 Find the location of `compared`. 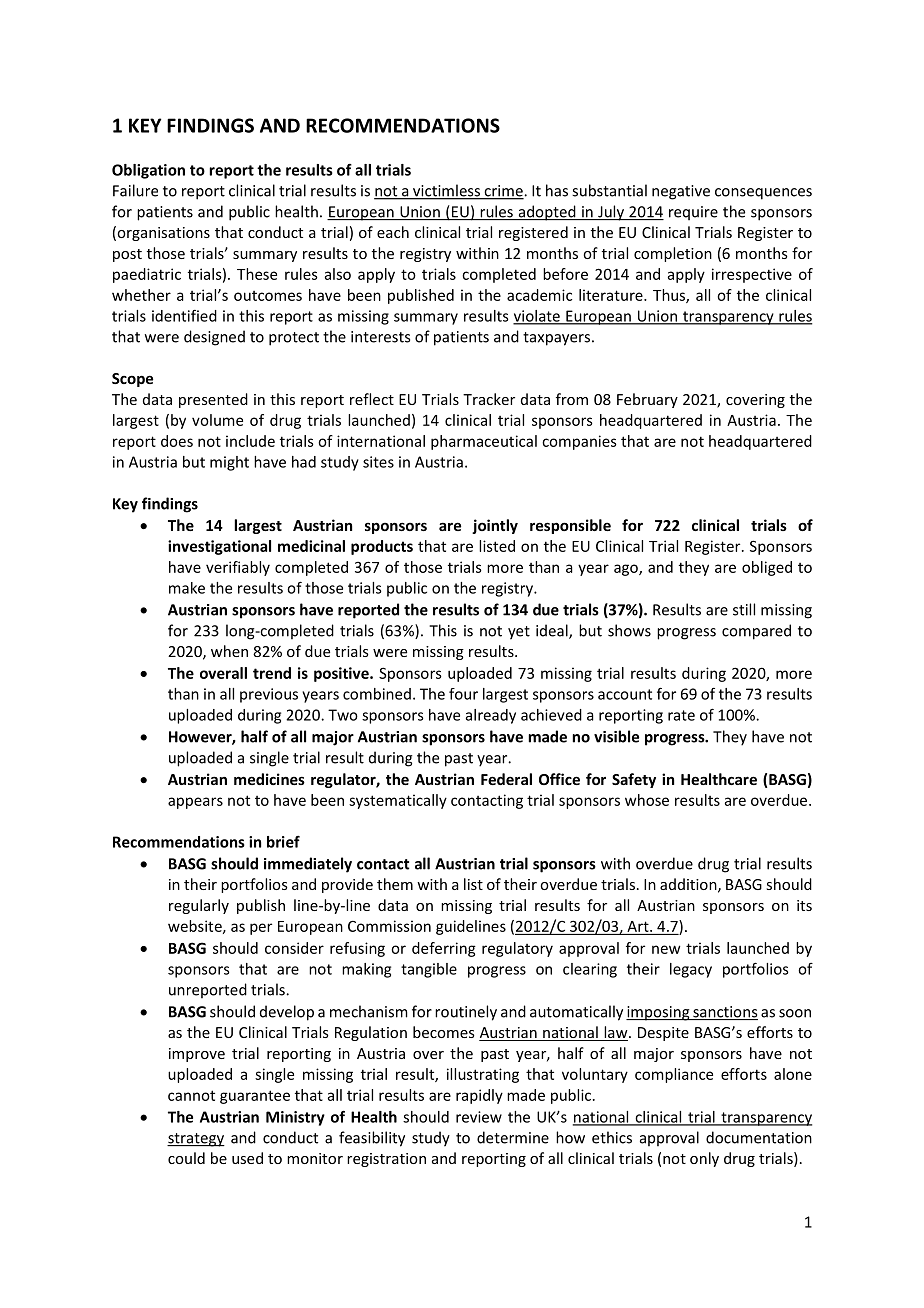

compared is located at coordinates (756, 632).
